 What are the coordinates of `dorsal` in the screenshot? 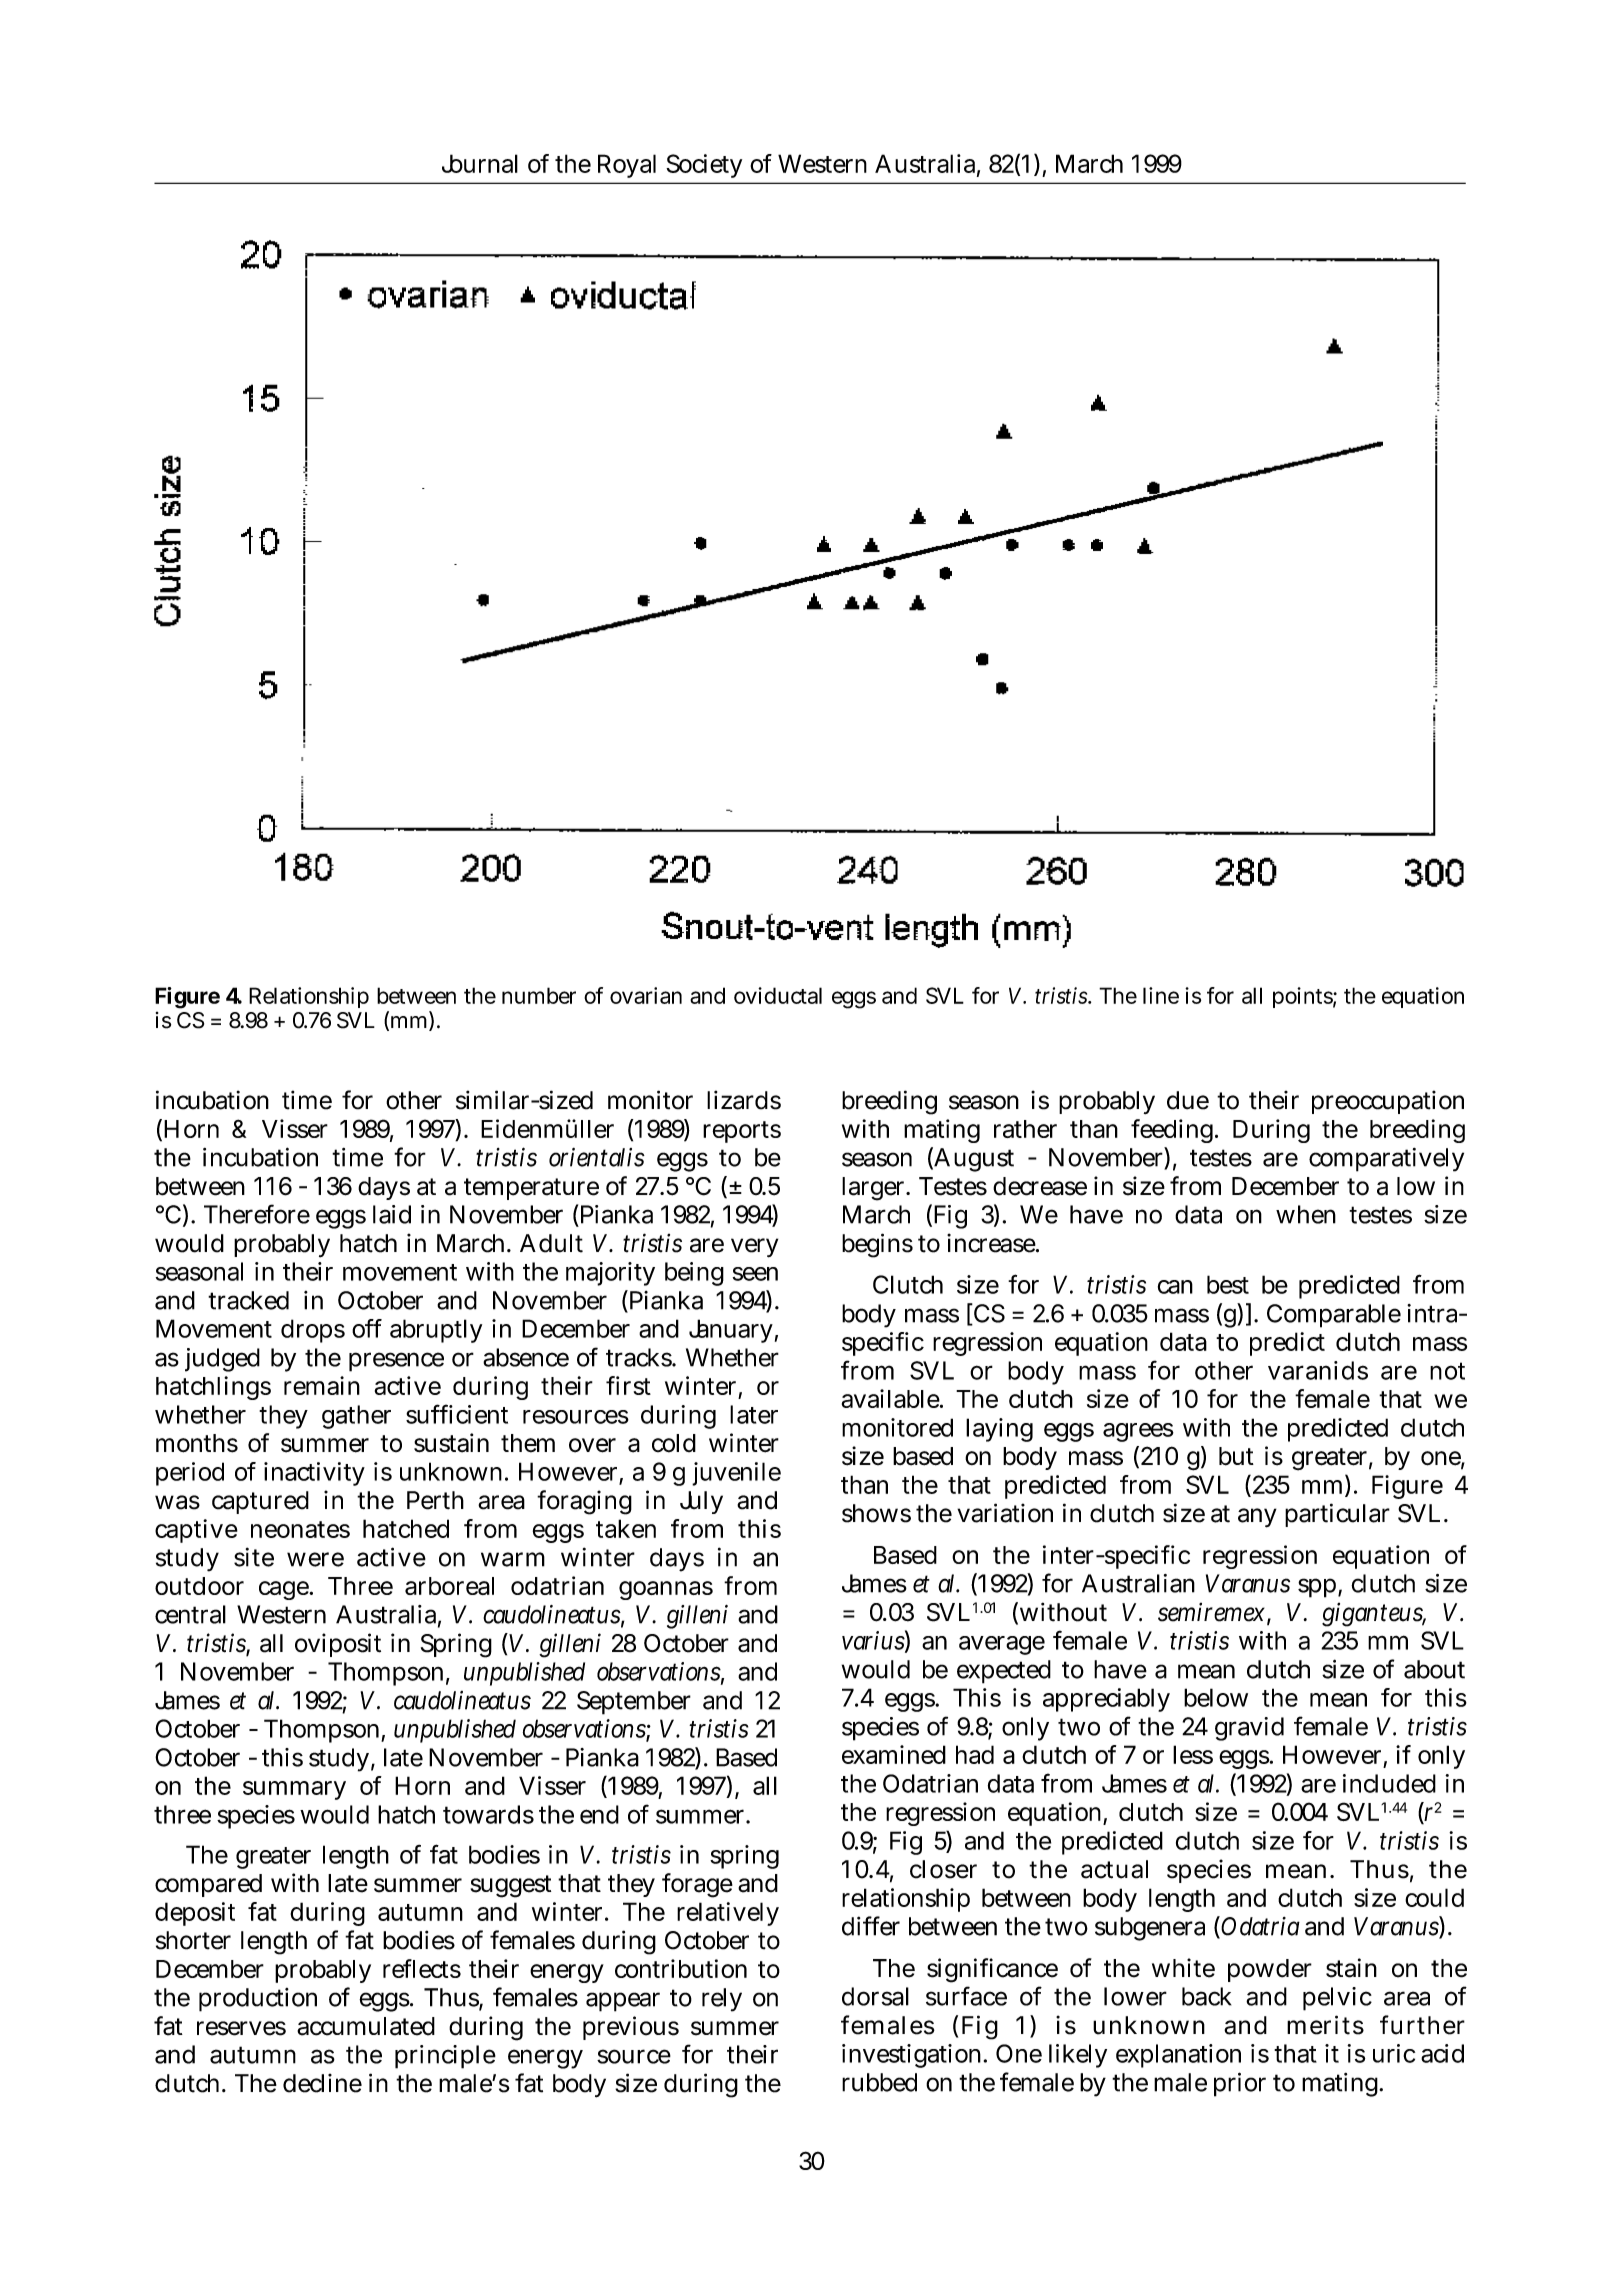 It's located at (875, 1996).
